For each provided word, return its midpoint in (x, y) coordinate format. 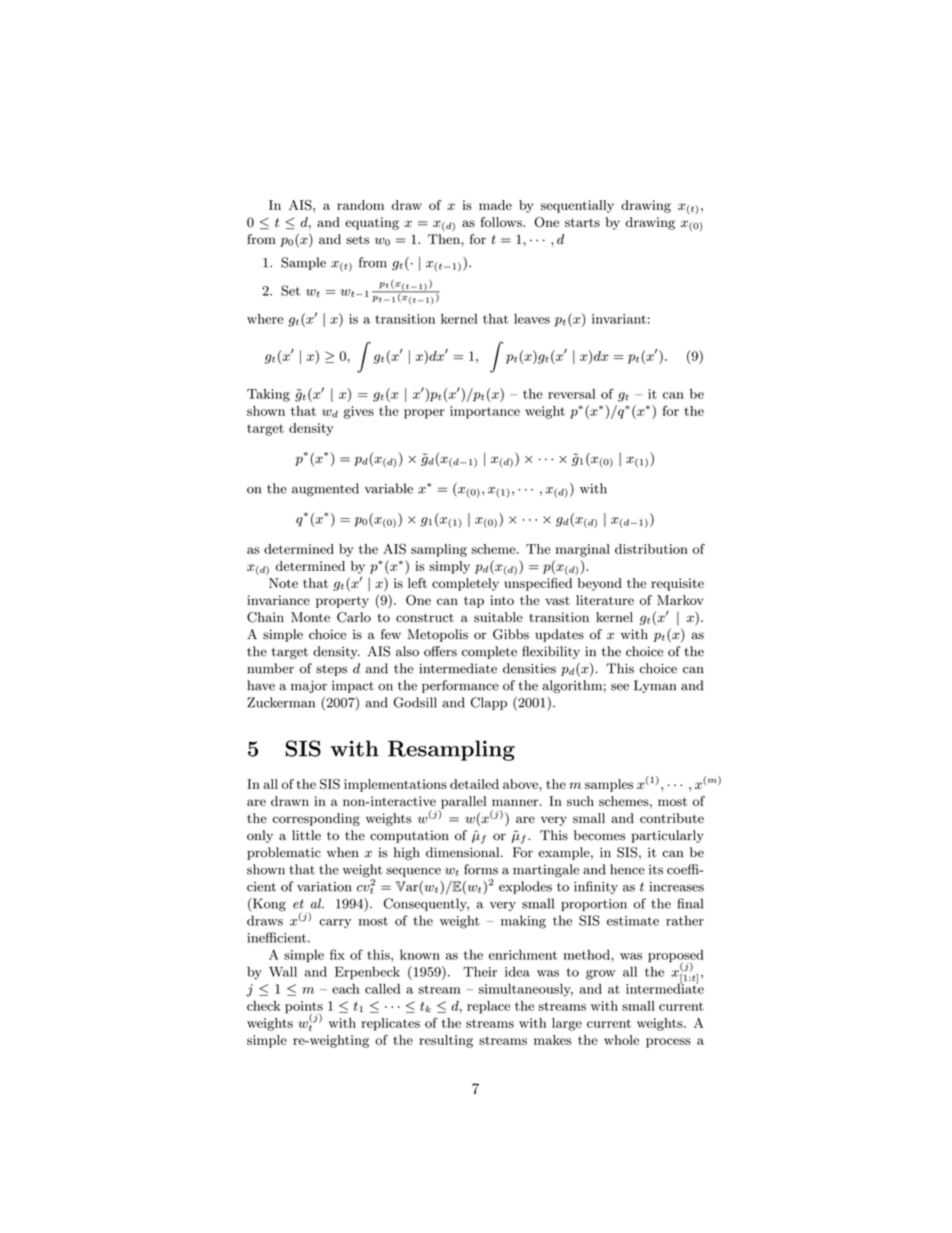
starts (582, 222)
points (304, 1008)
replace (488, 1007)
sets (357, 239)
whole (621, 1040)
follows (502, 222)
